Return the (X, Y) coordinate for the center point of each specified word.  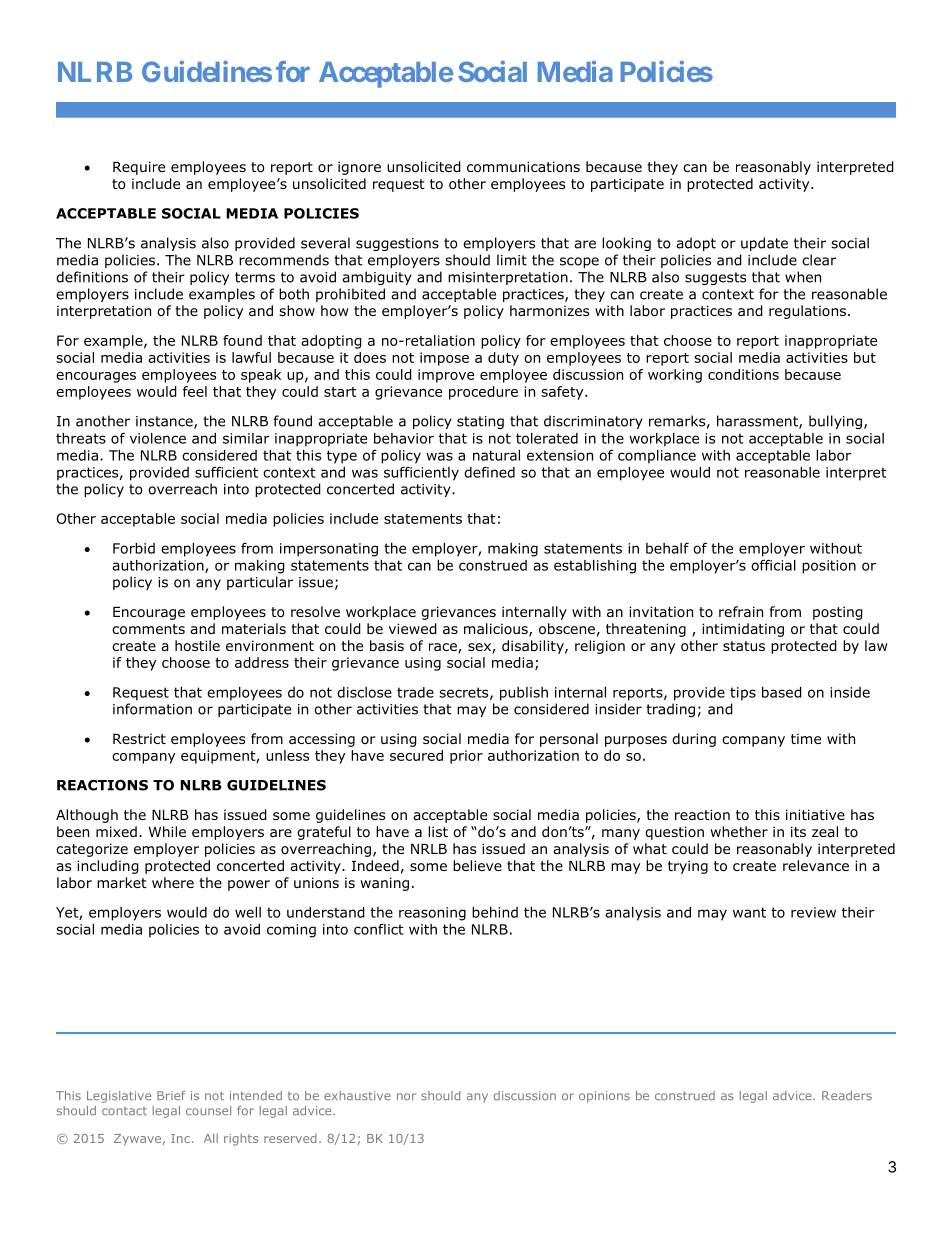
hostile (197, 646)
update (764, 244)
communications (523, 167)
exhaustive (357, 1096)
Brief (171, 1095)
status (744, 646)
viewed (413, 629)
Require (139, 168)
